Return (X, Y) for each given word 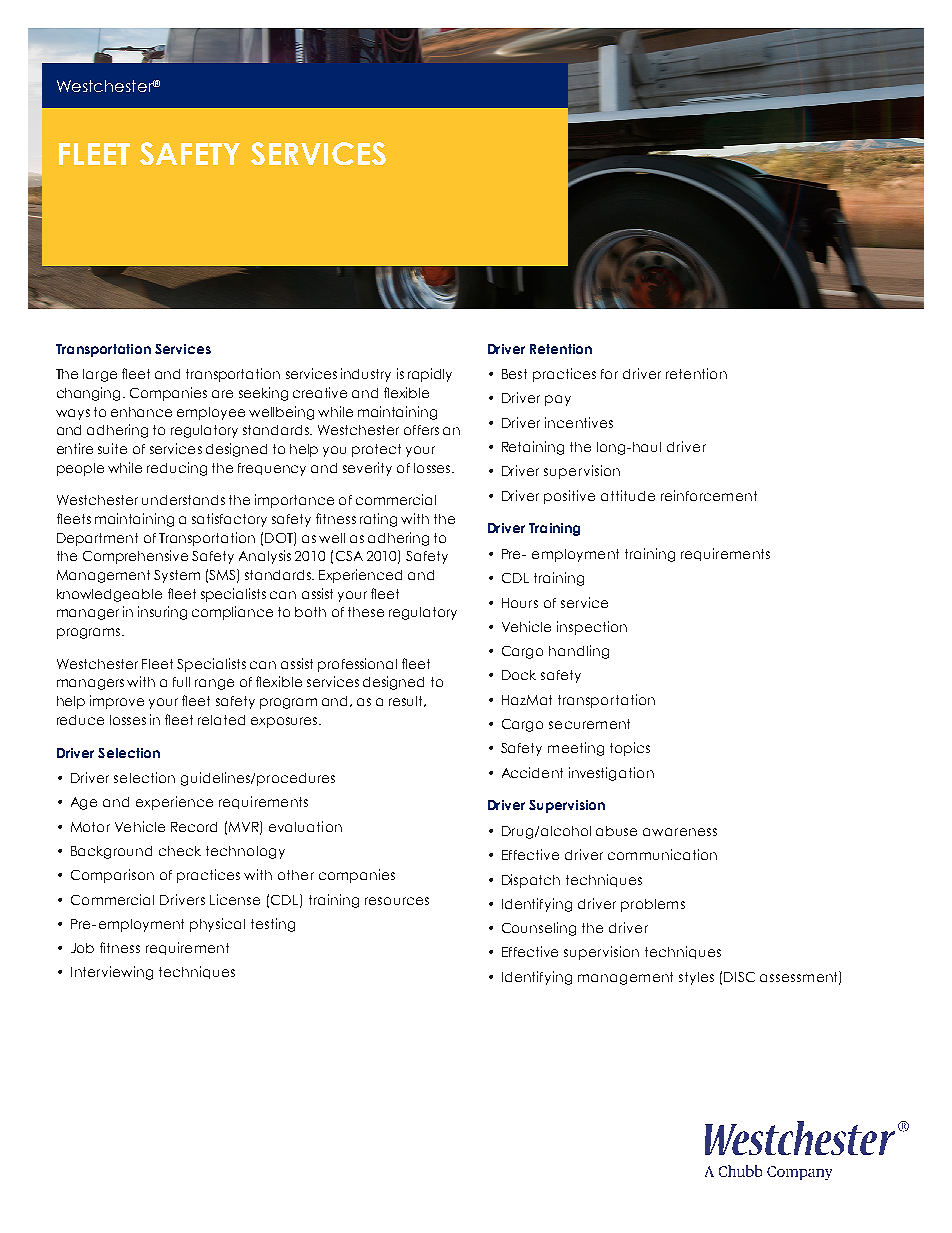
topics (630, 749)
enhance (141, 412)
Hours (520, 603)
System (177, 576)
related (221, 720)
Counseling (539, 929)
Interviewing (112, 973)
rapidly (430, 375)
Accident (532, 772)
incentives (579, 422)
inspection (592, 628)
